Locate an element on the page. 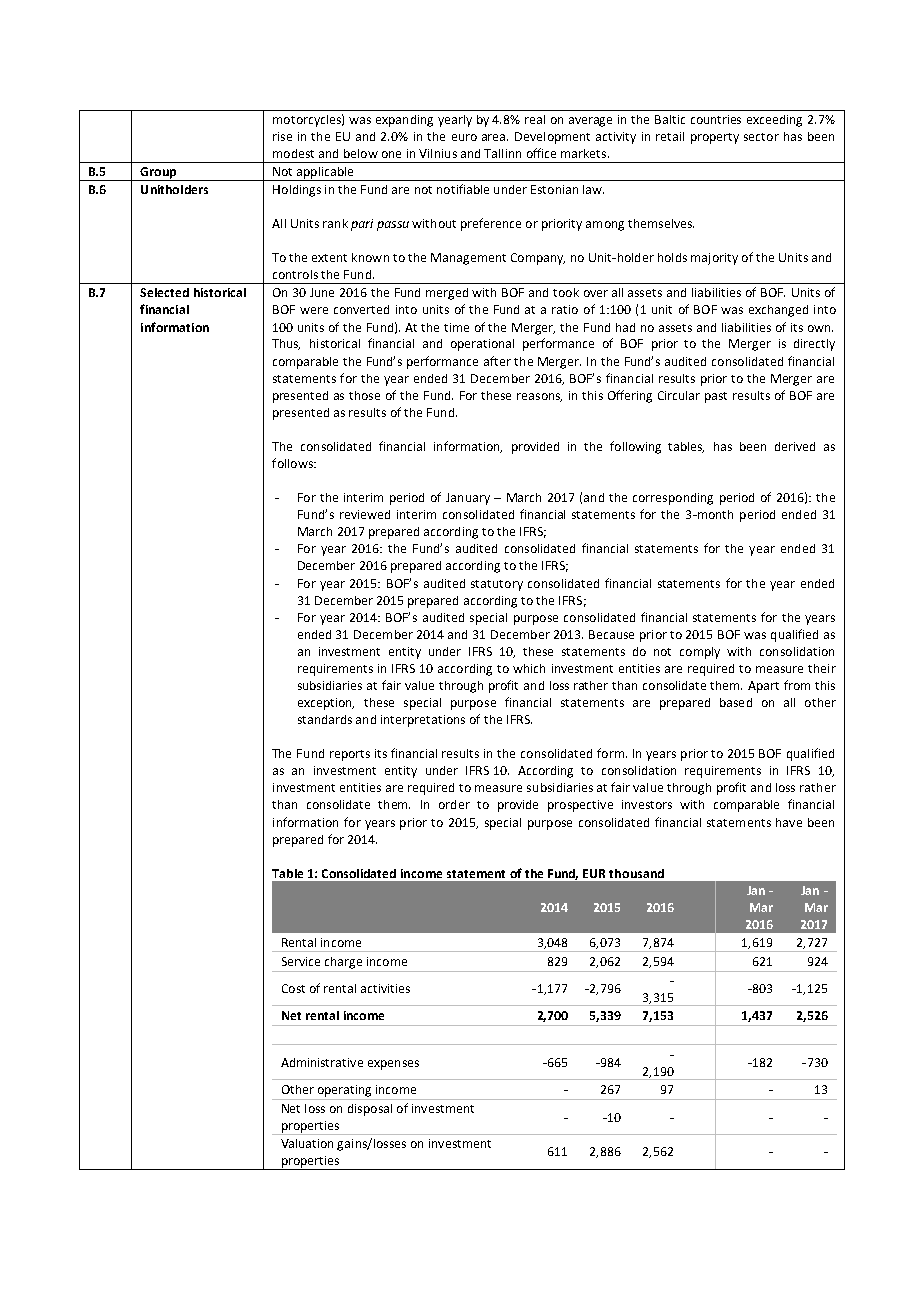 The width and height of the page is (924, 1308). Valuation is located at coordinates (307, 1143).
